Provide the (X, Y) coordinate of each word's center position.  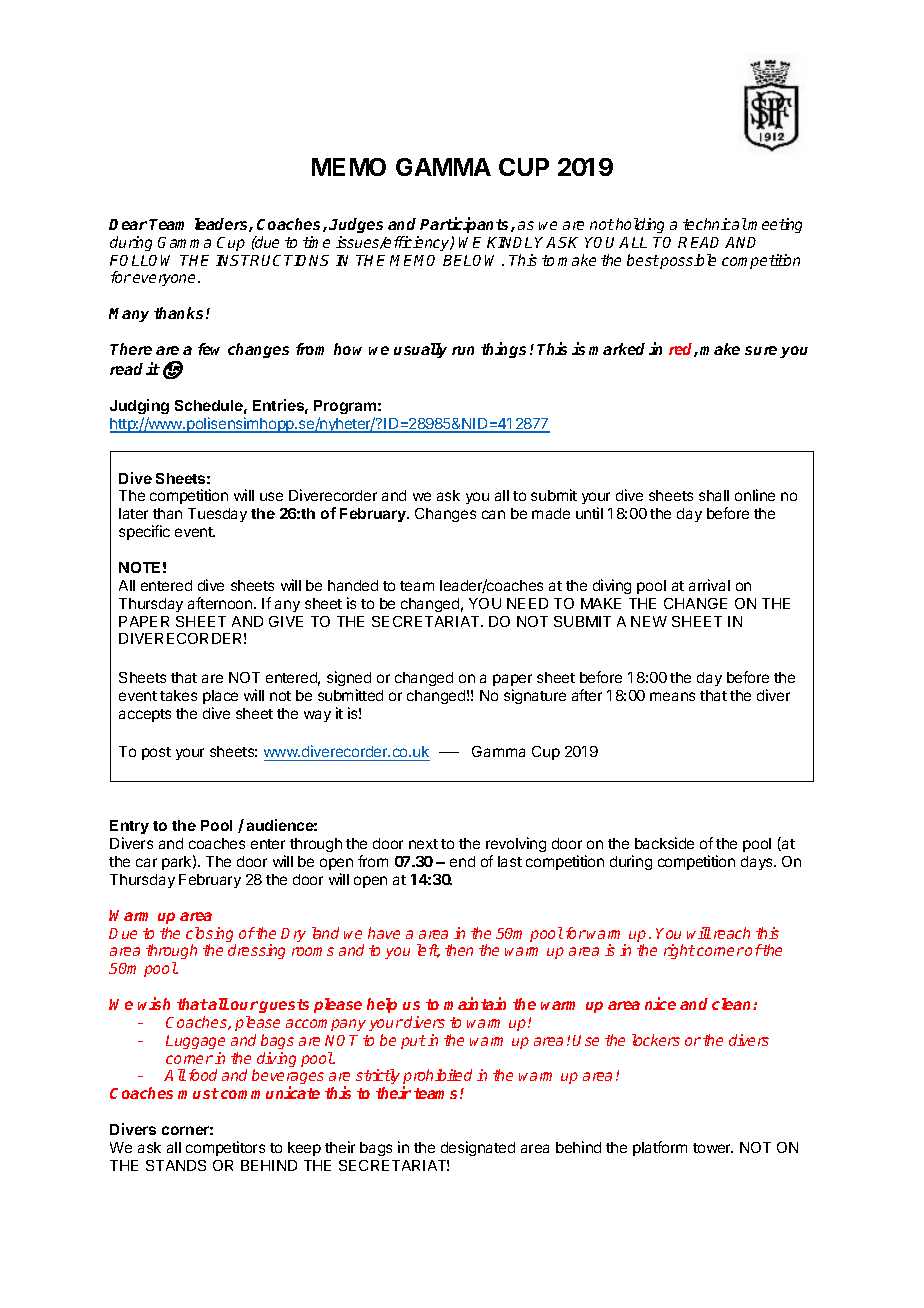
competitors (225, 1148)
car (146, 862)
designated (478, 1148)
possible (688, 261)
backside (664, 843)
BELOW (473, 260)
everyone (166, 280)
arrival (709, 585)
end (462, 861)
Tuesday (217, 515)
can (493, 514)
